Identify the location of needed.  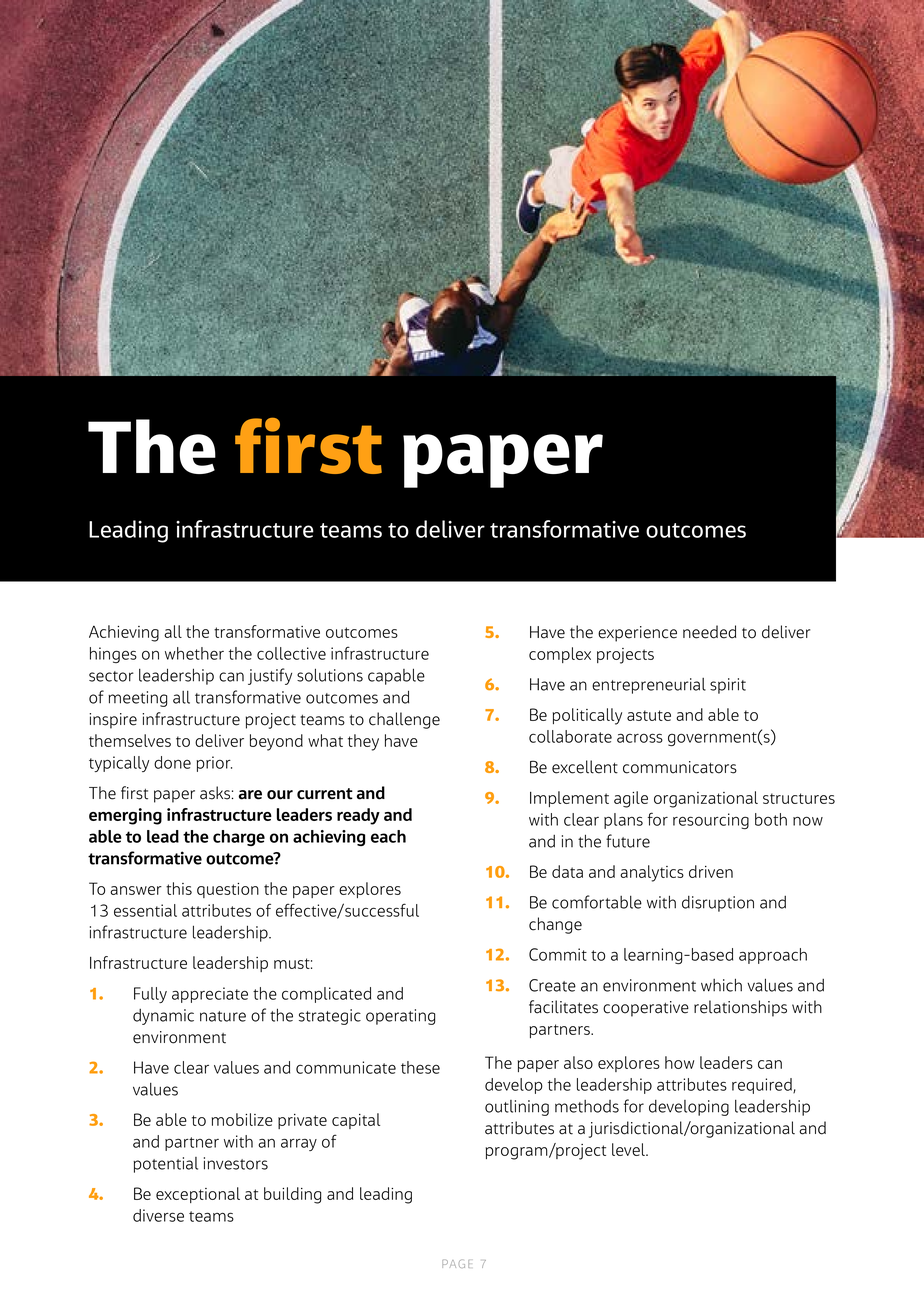
(709, 632).
